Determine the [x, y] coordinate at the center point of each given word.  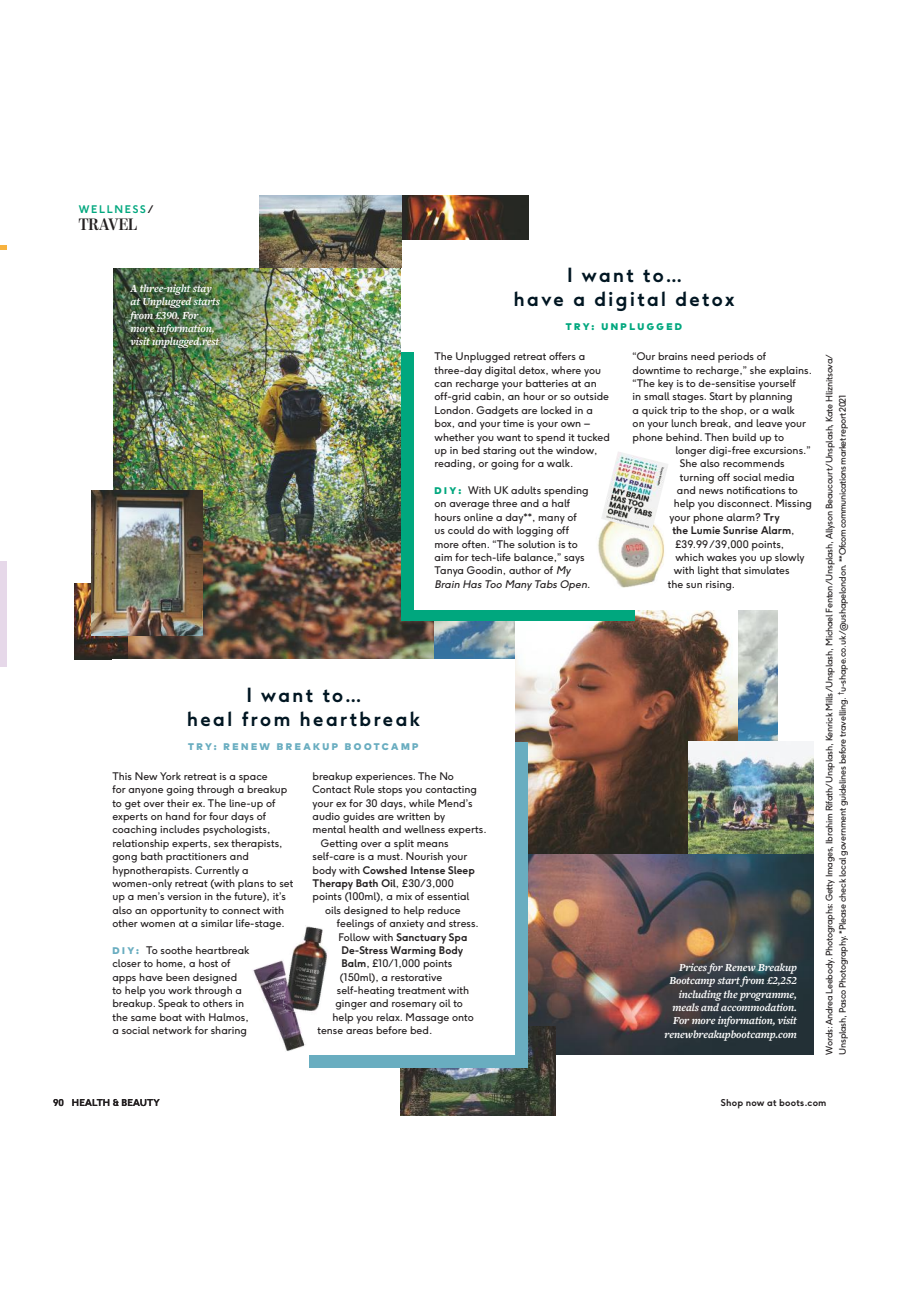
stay [202, 290]
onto [463, 1017]
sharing [228, 1031]
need [703, 356]
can [443, 384]
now [755, 1103]
